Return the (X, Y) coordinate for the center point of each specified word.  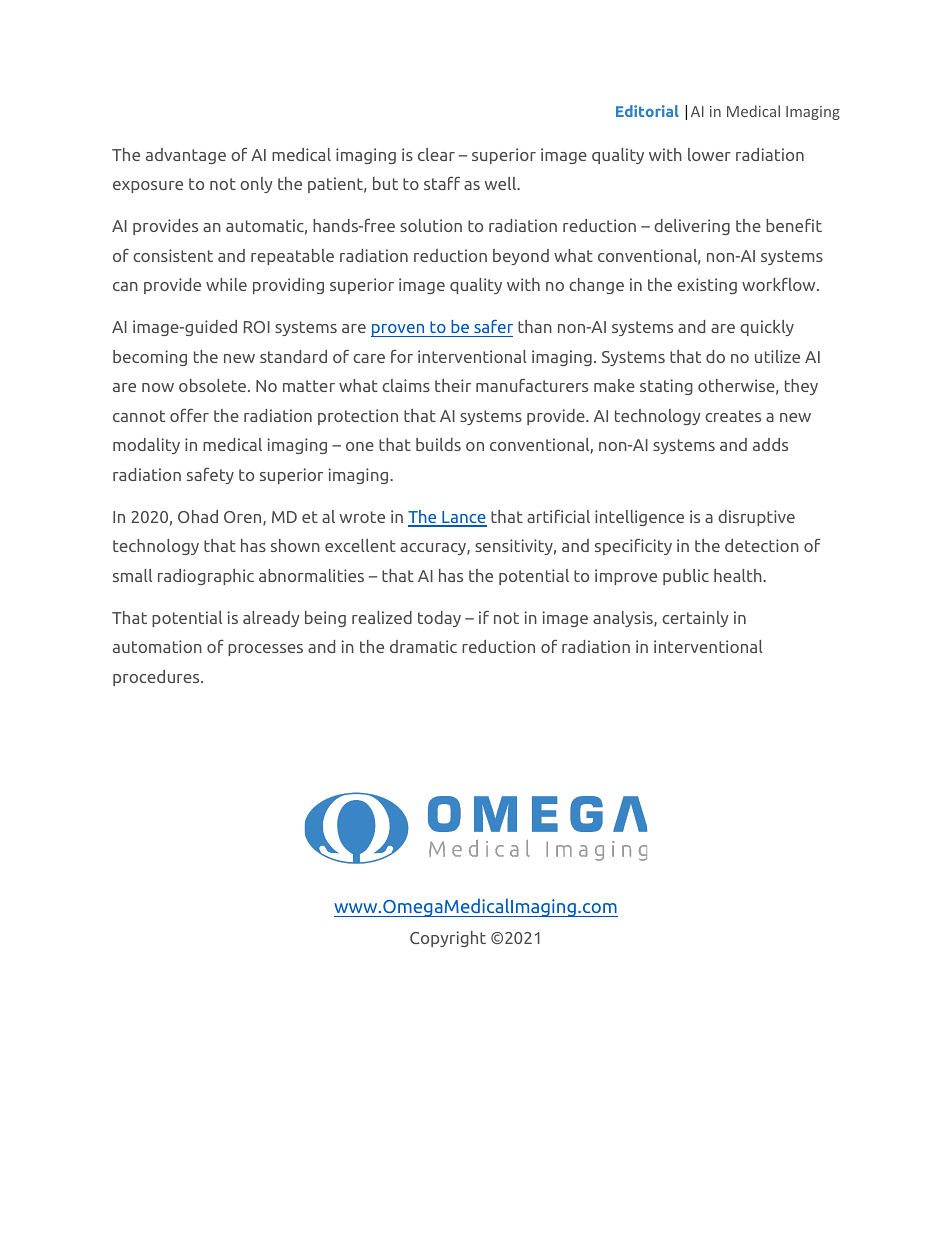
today (439, 619)
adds (770, 444)
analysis (624, 619)
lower (709, 154)
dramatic (423, 646)
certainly (695, 619)
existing (707, 286)
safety (210, 475)
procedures (157, 678)
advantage (186, 156)
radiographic (206, 577)
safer (493, 326)
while (226, 284)
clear (436, 154)
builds (438, 444)
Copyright (448, 939)
